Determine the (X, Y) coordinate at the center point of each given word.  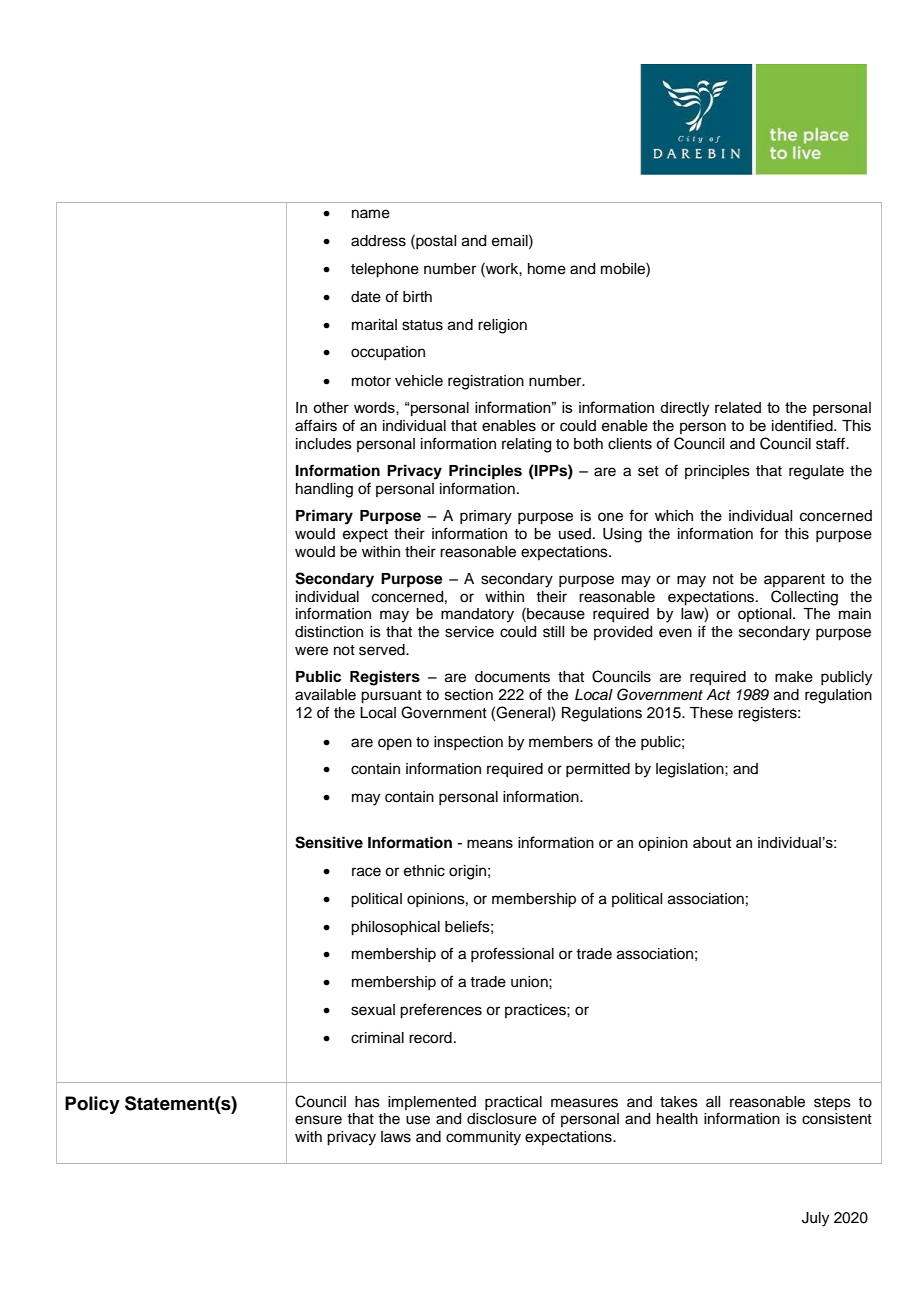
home (547, 269)
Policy (92, 1105)
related (738, 407)
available (325, 695)
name (371, 214)
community (483, 1138)
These (711, 713)
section (469, 695)
